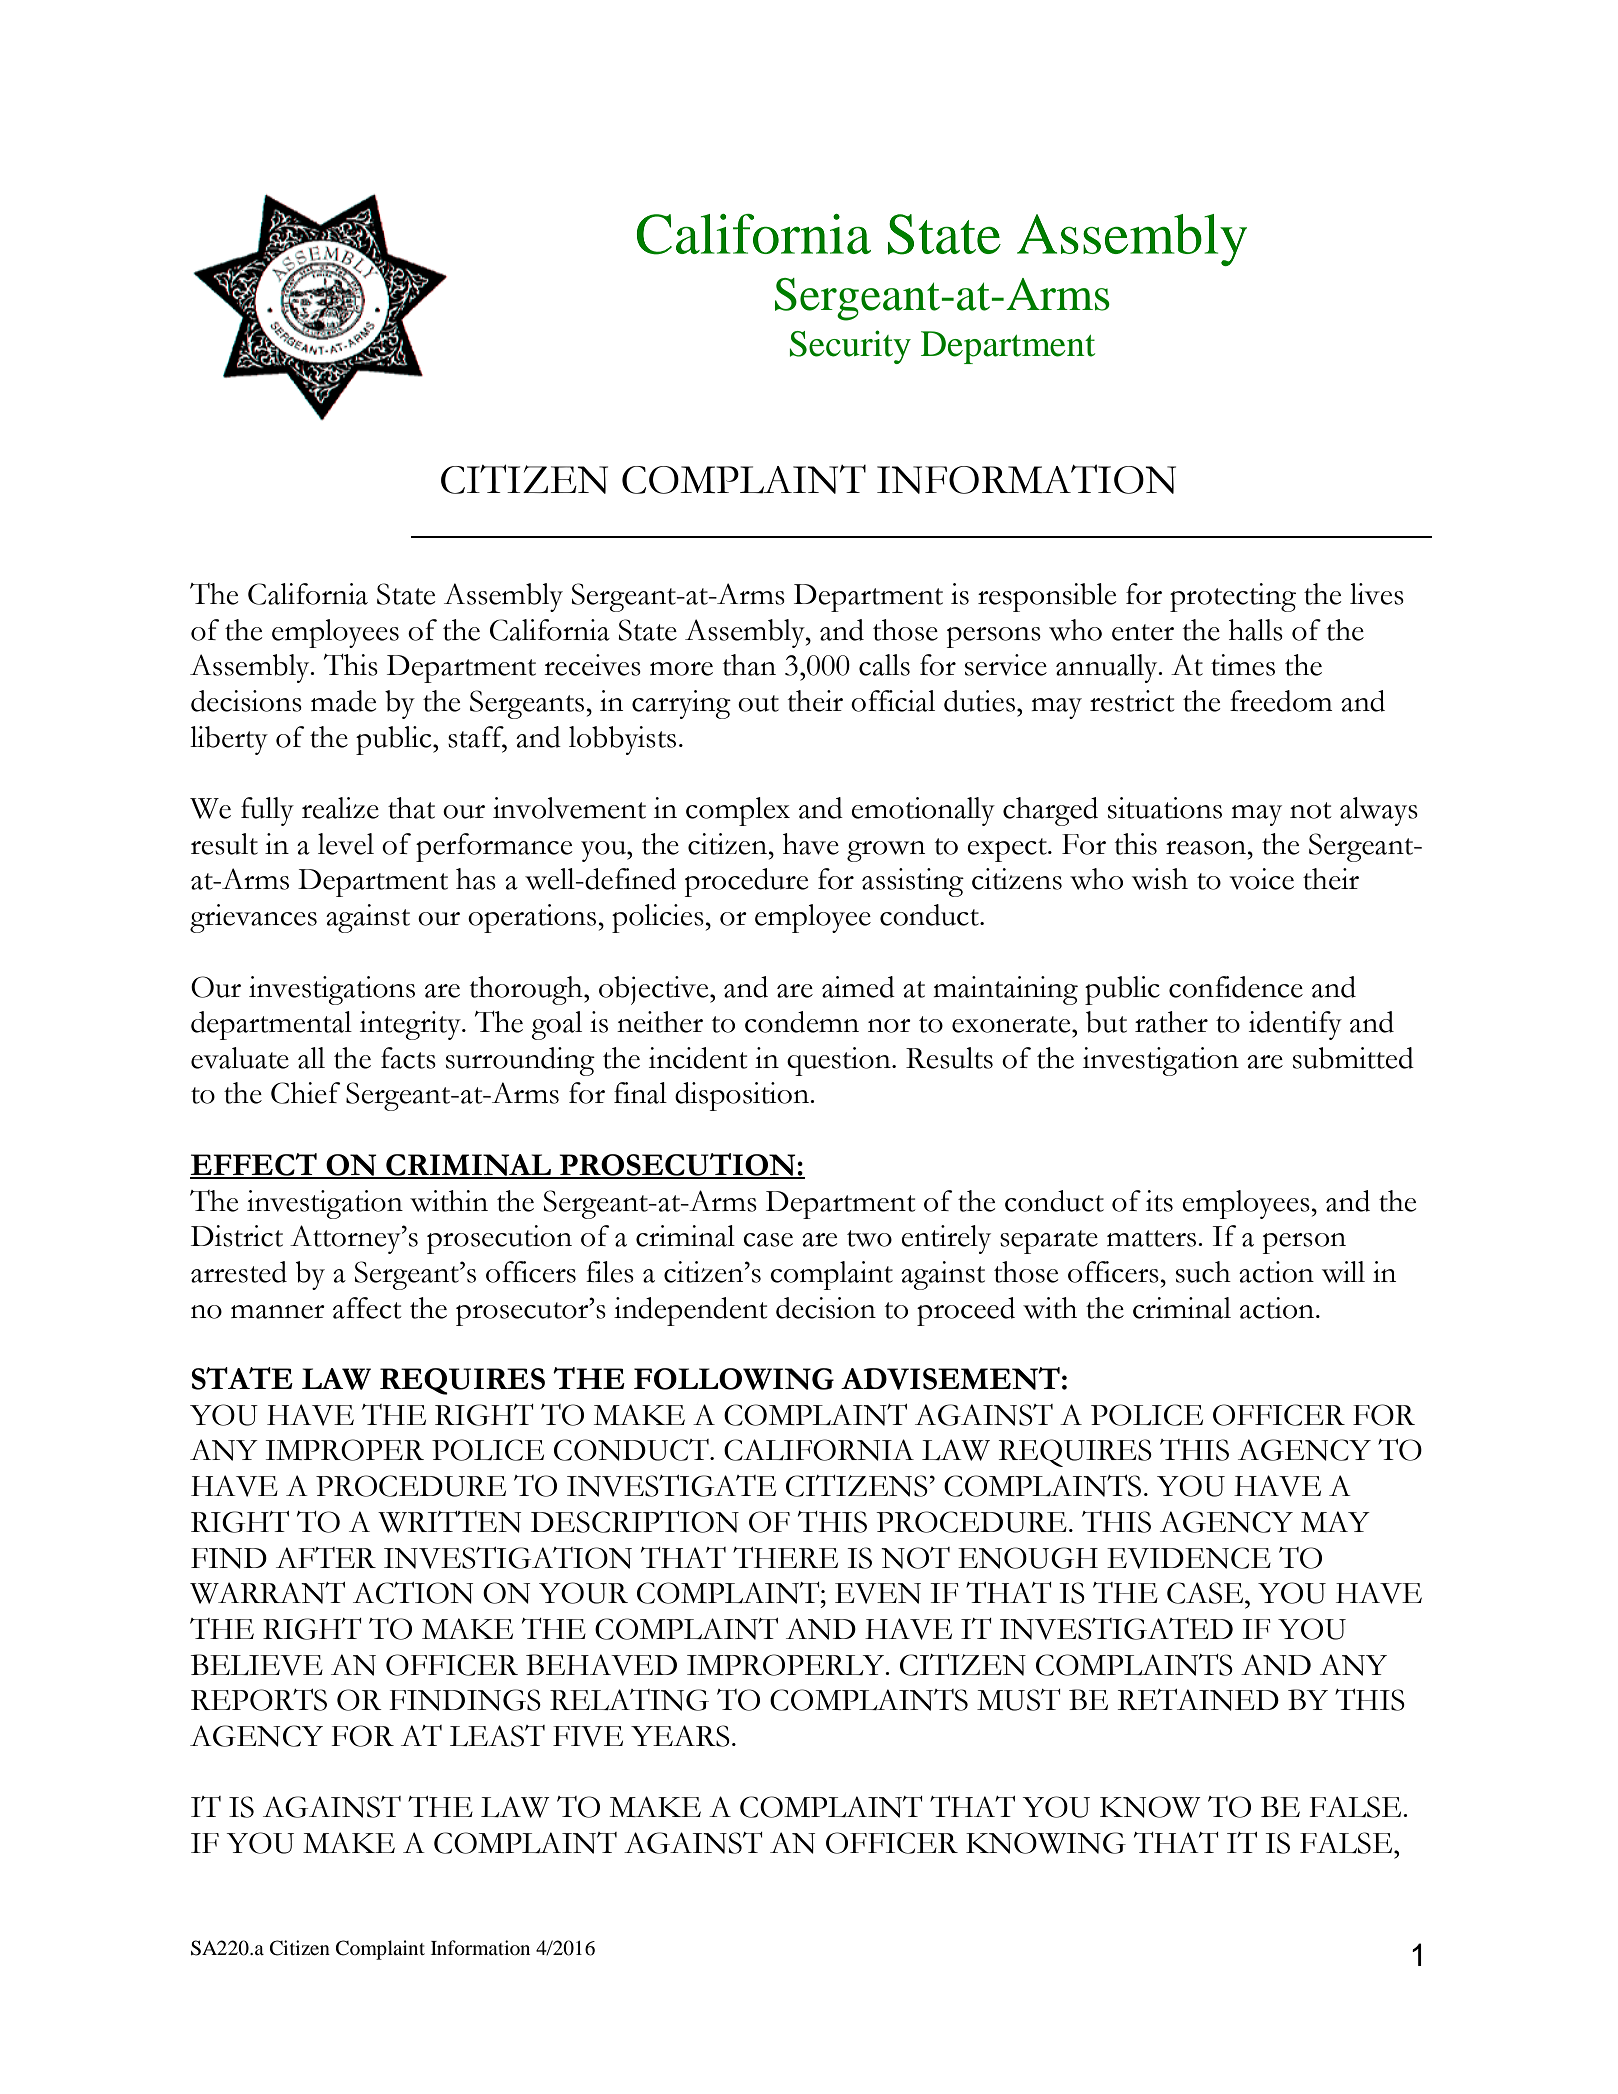  What do you see at coordinates (259, 1700) in the image?
I see `REPORTS` at bounding box center [259, 1700].
